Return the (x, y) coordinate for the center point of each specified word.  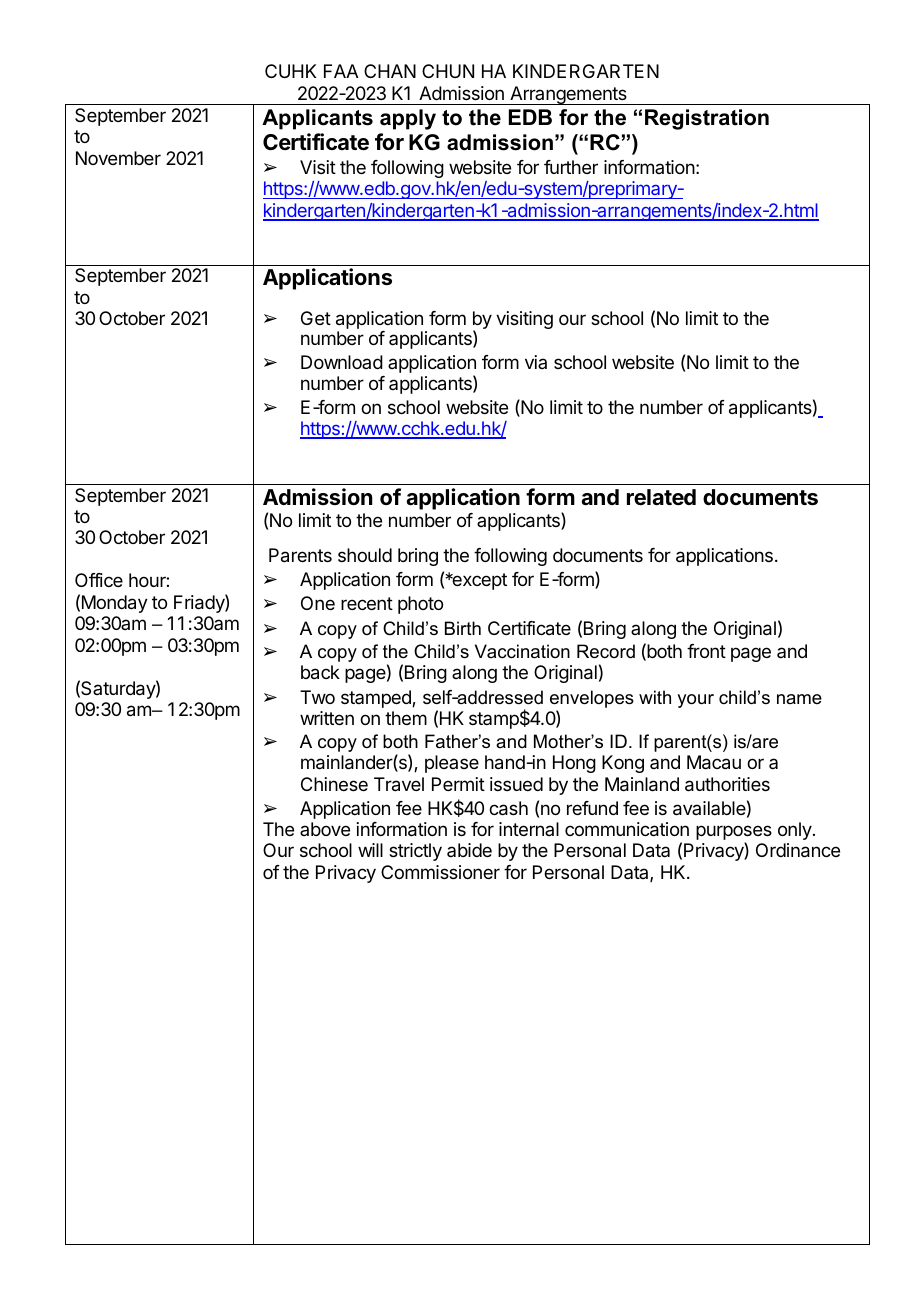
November (118, 158)
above (325, 829)
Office (99, 580)
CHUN (448, 71)
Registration (707, 119)
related (661, 497)
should (365, 555)
